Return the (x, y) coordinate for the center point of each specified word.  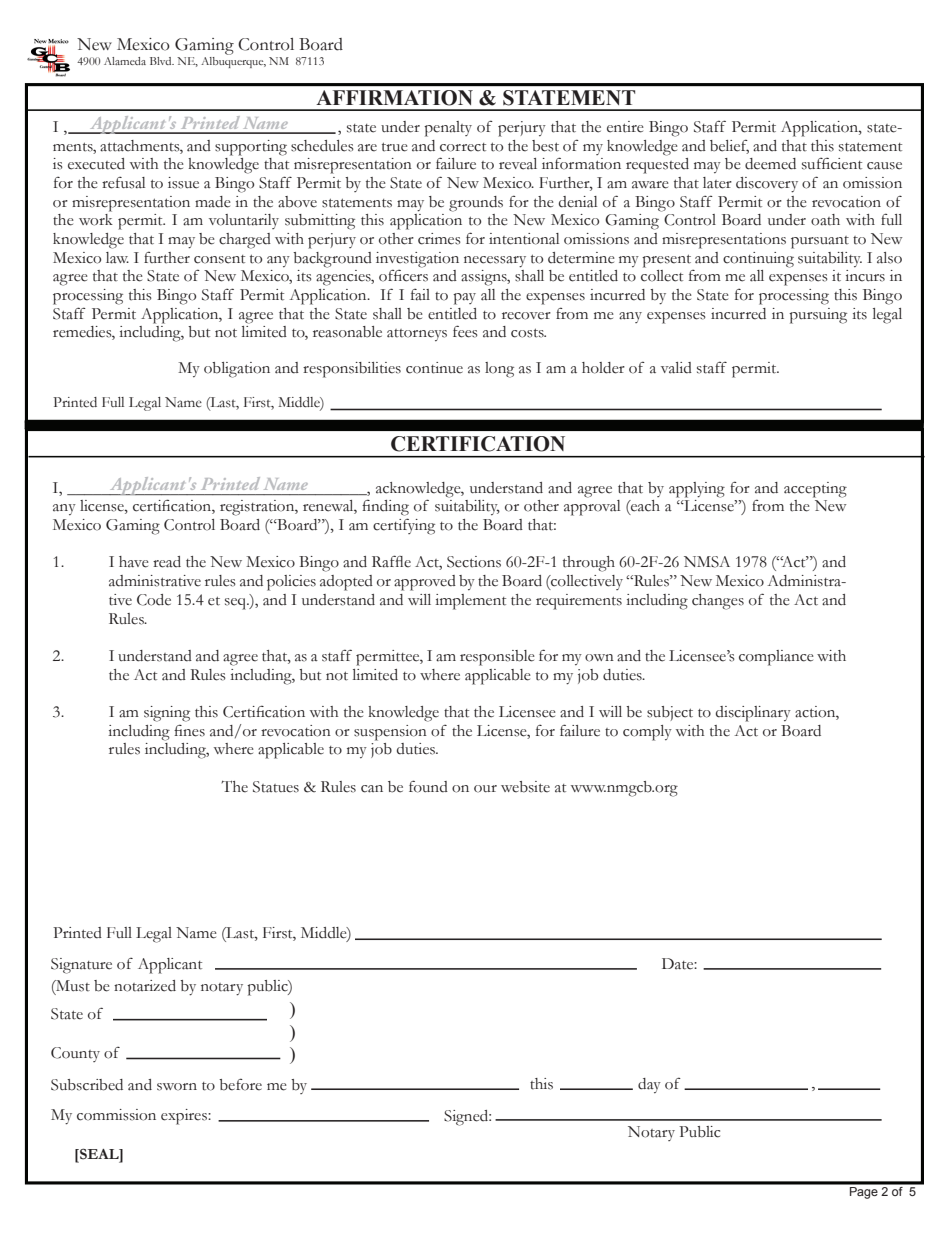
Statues (276, 787)
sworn (177, 1087)
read (167, 562)
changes (718, 602)
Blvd (162, 61)
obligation (237, 370)
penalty (448, 129)
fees (465, 331)
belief (729, 146)
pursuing (818, 316)
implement (470, 602)
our (485, 789)
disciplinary (753, 714)
